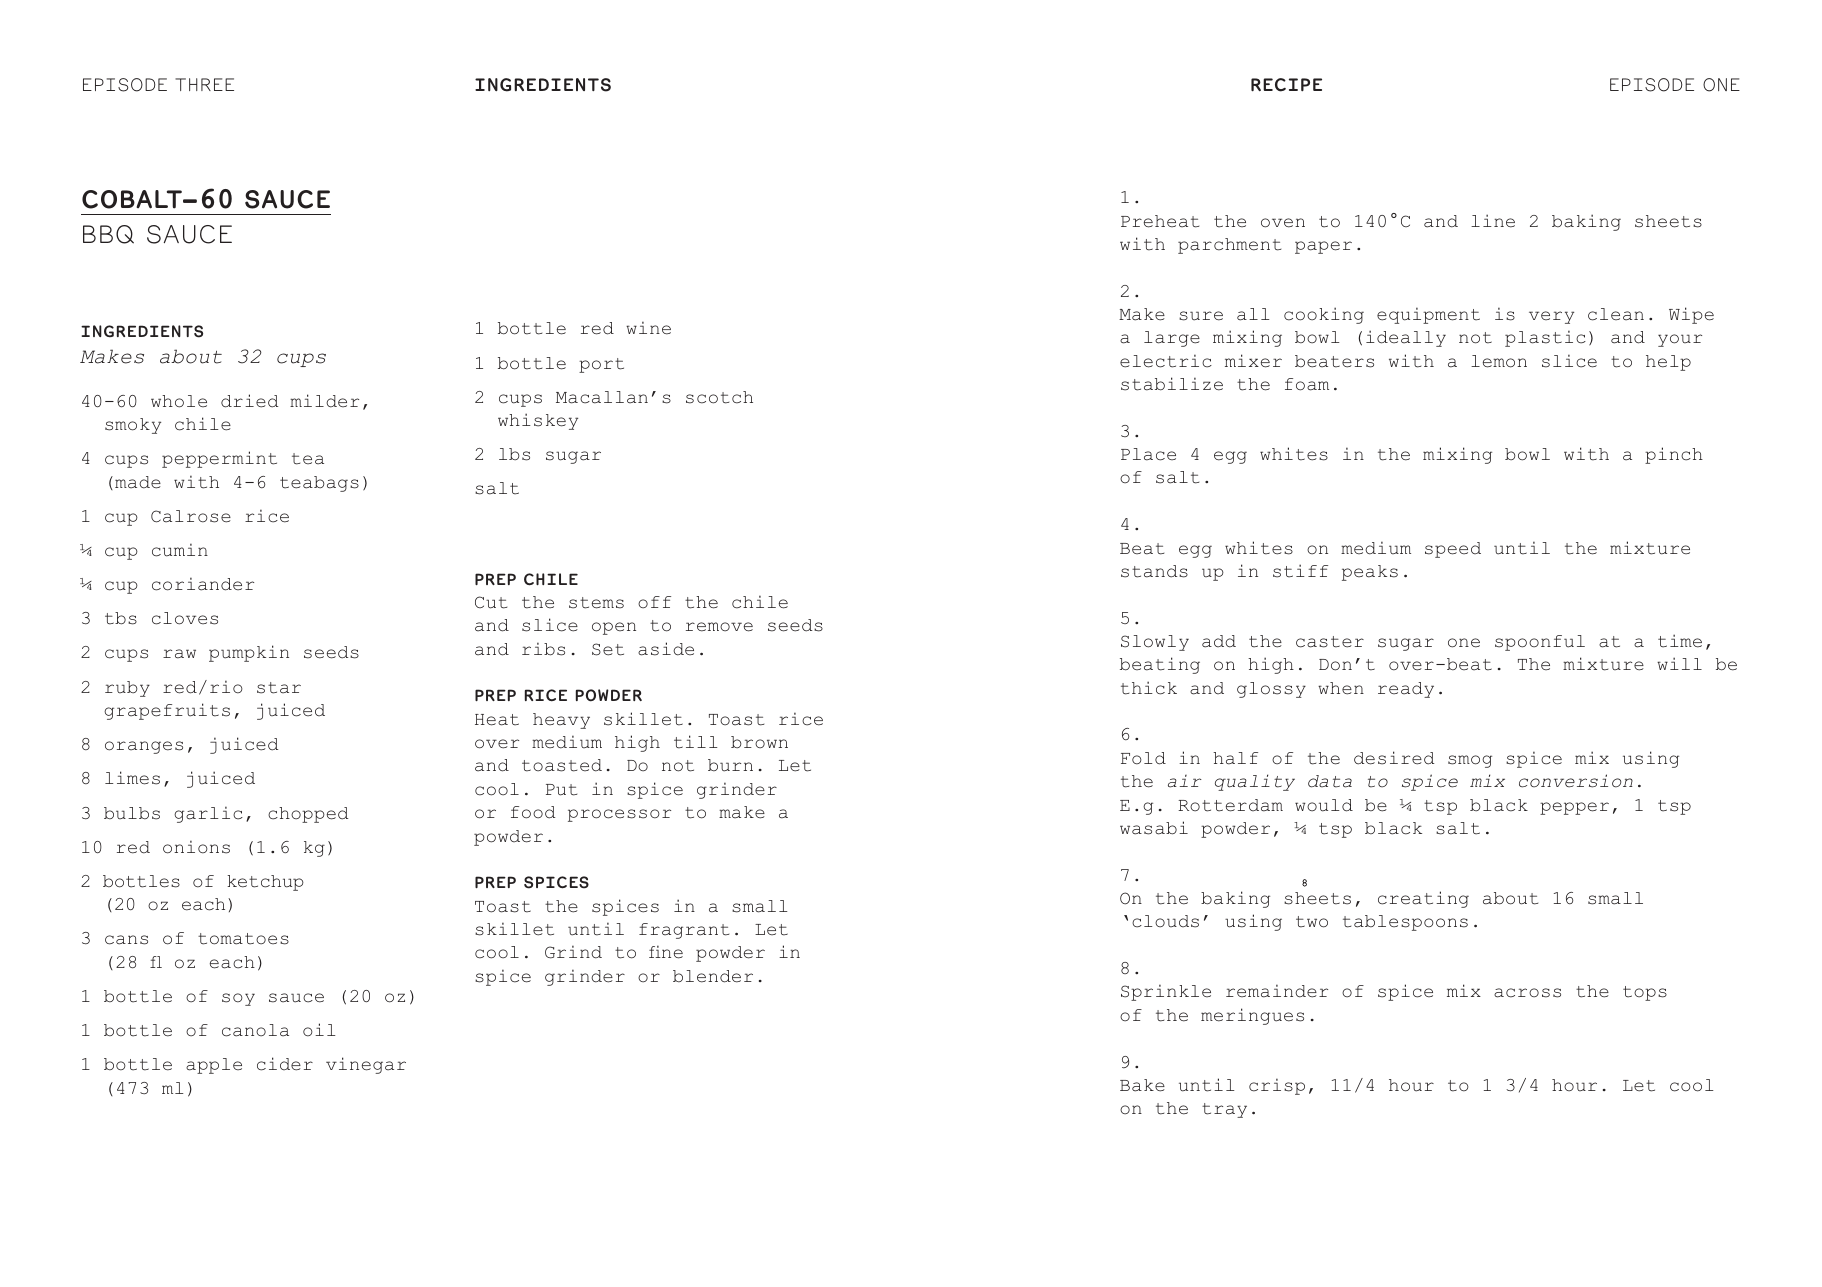 This screenshot has width=1822, height=1287. Describe the element at coordinates (1493, 221) in the screenshot. I see `line` at that location.
